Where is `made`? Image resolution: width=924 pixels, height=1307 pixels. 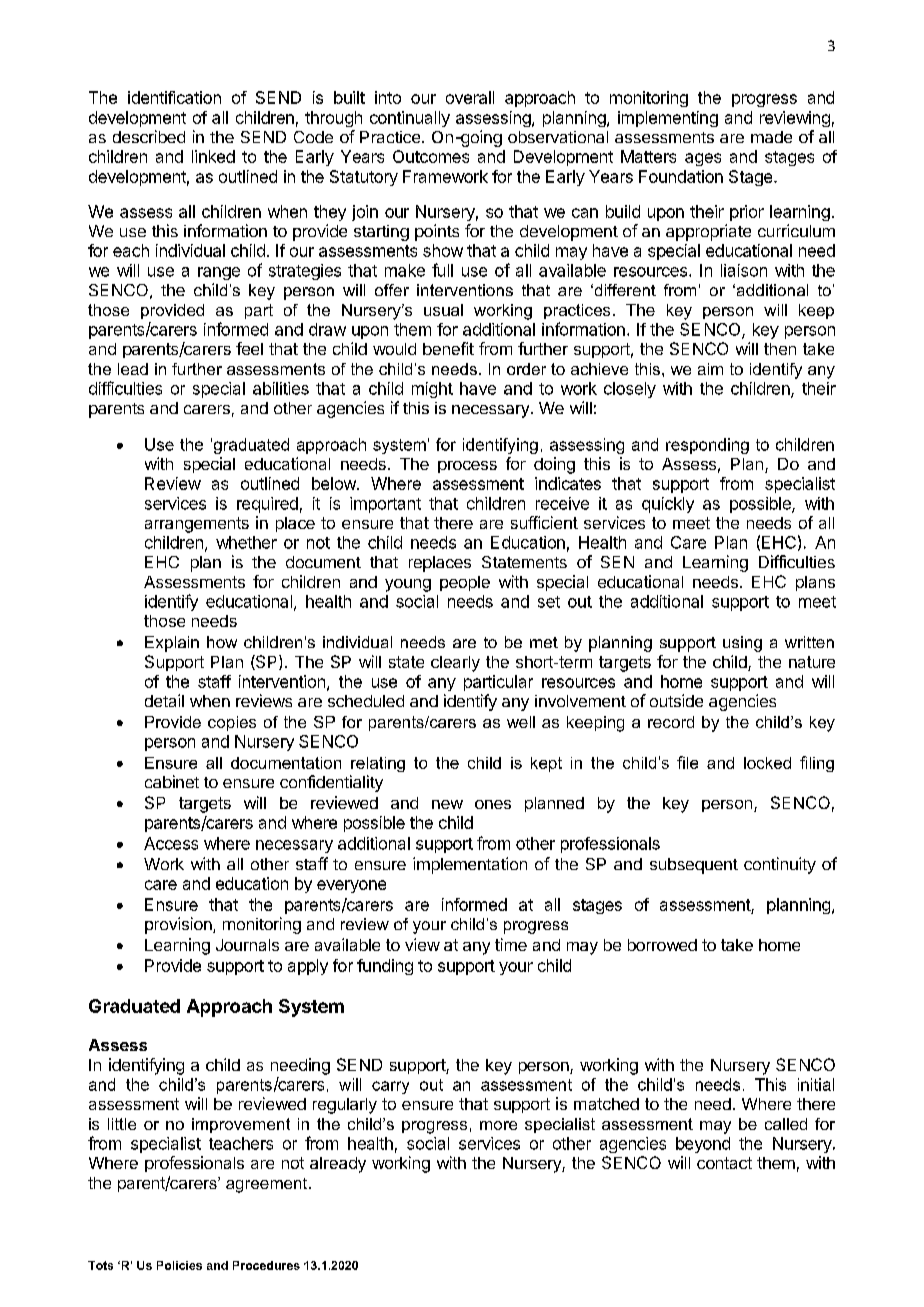
made is located at coordinates (771, 137).
